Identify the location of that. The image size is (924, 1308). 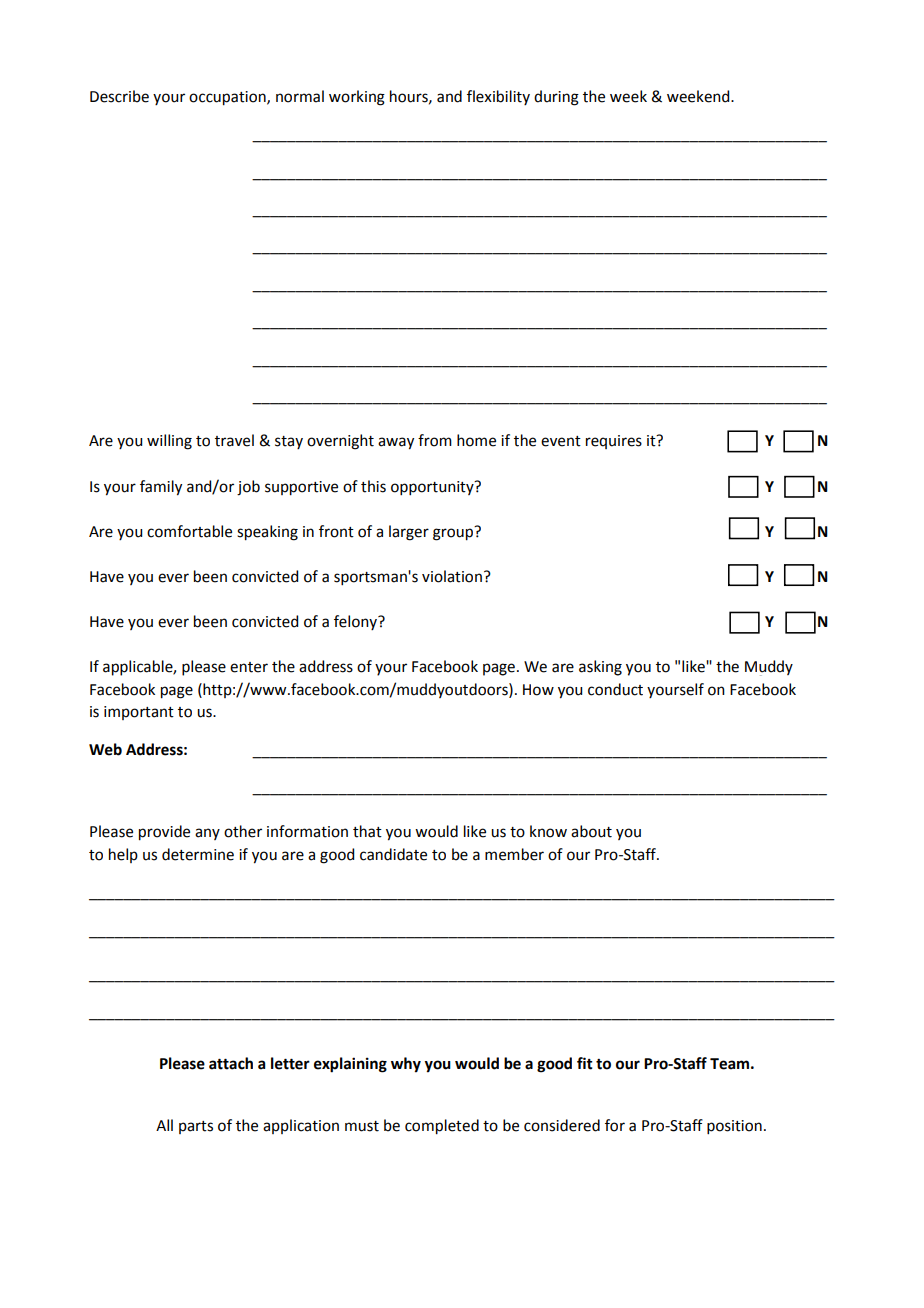
(367, 831).
